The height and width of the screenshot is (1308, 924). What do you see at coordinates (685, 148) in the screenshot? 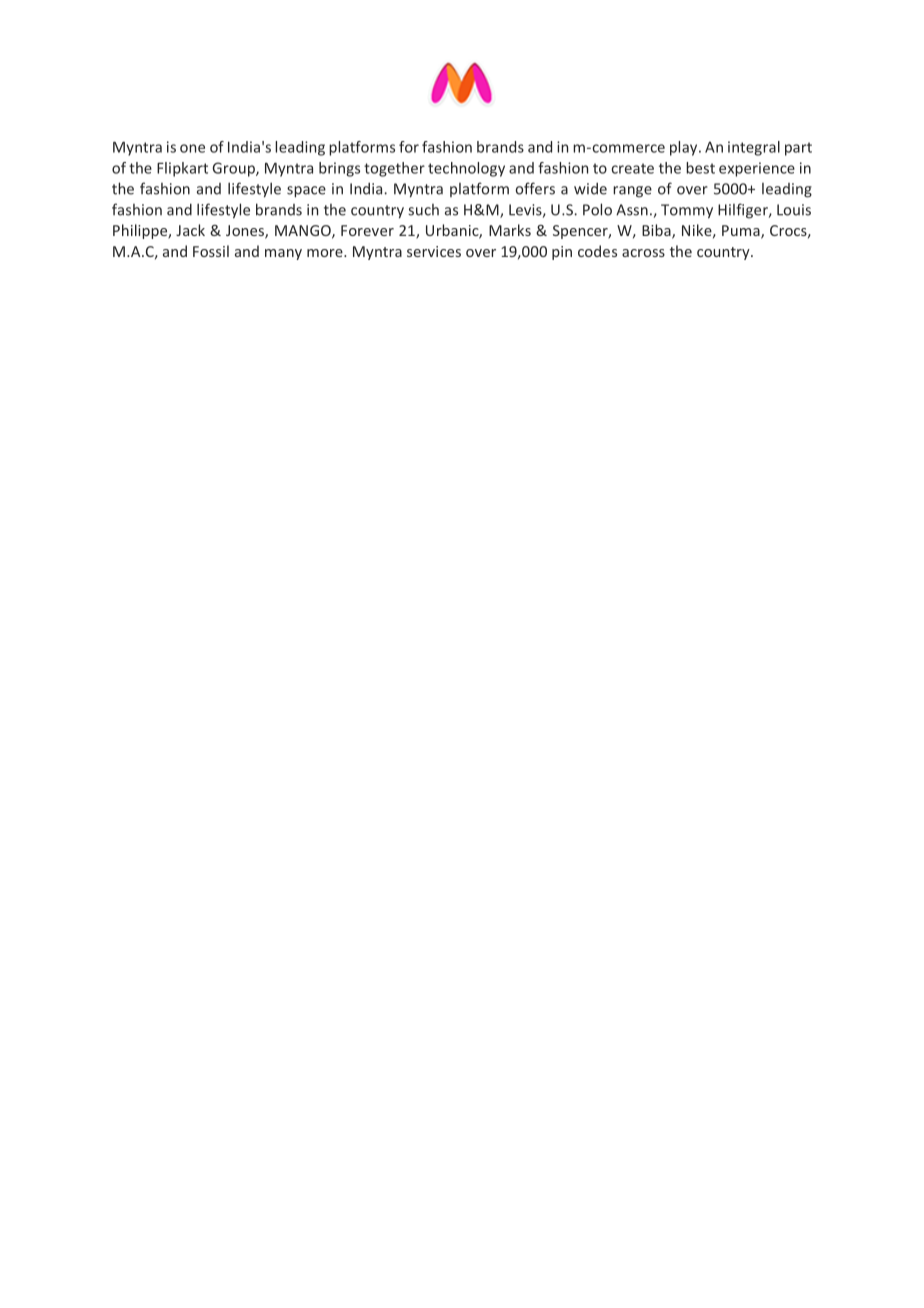
I see `play` at bounding box center [685, 148].
